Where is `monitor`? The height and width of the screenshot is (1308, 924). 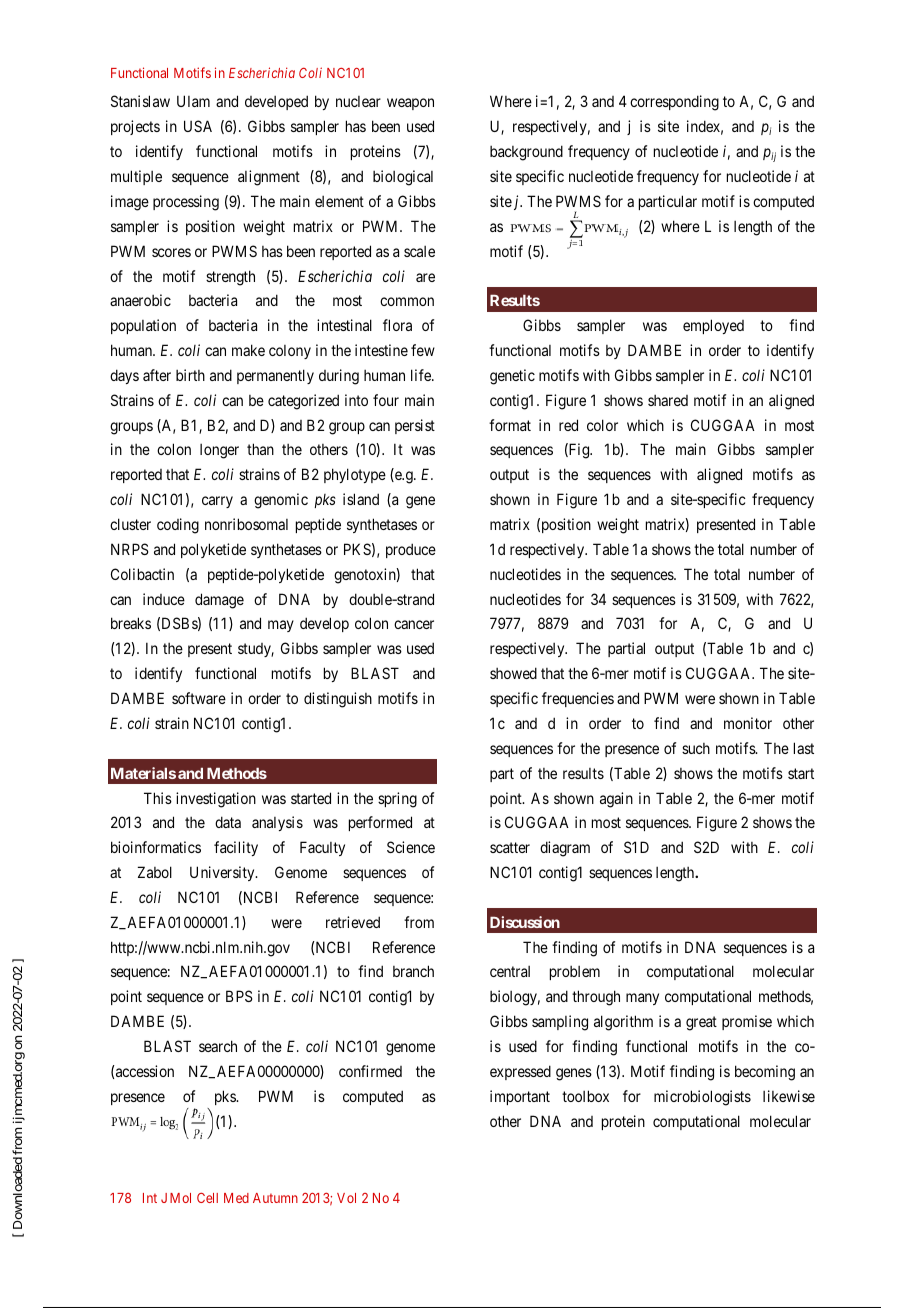 monitor is located at coordinates (748, 723).
